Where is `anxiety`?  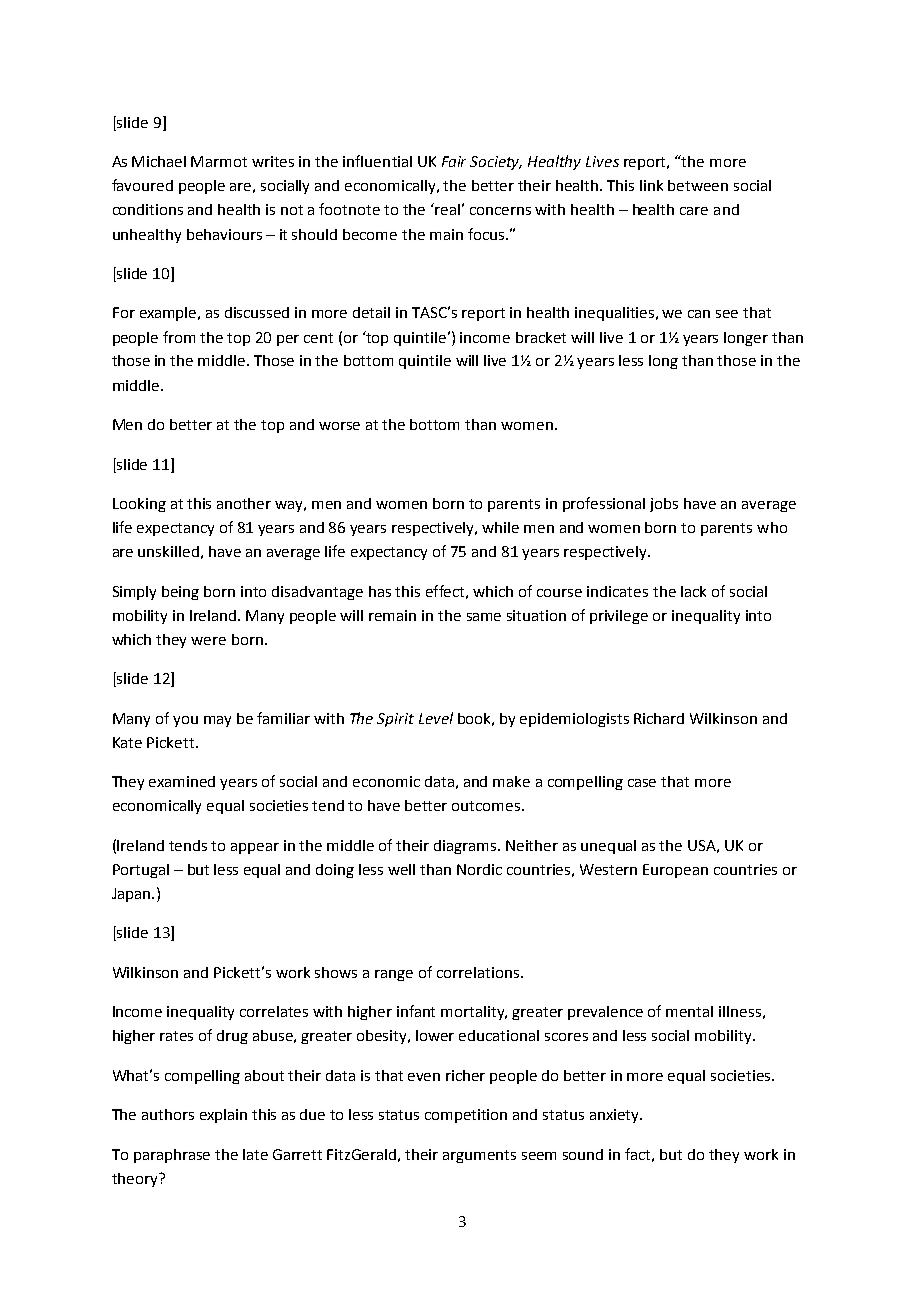
anxiety is located at coordinates (615, 1116).
